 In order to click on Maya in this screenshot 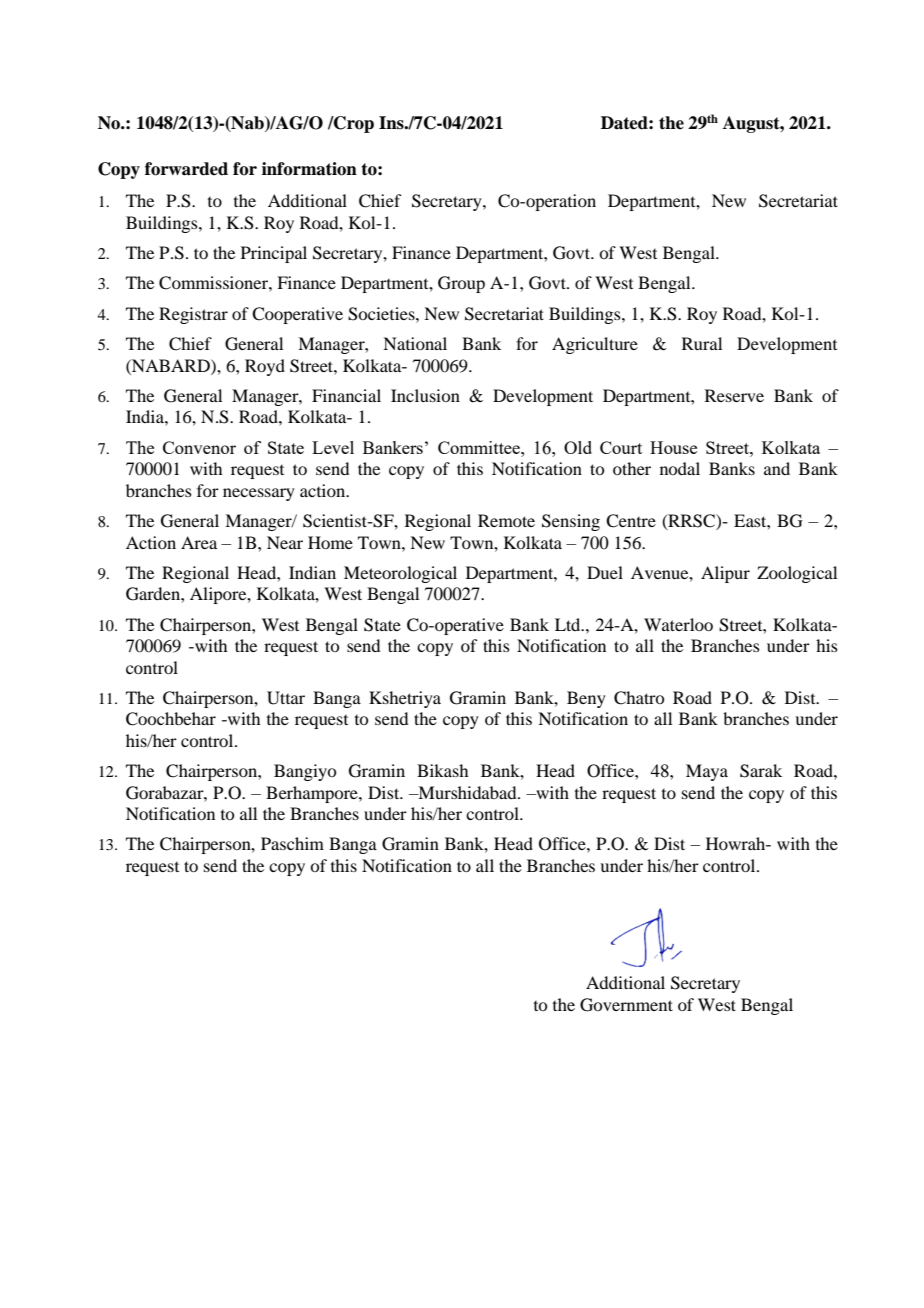, I will do `click(707, 772)`.
